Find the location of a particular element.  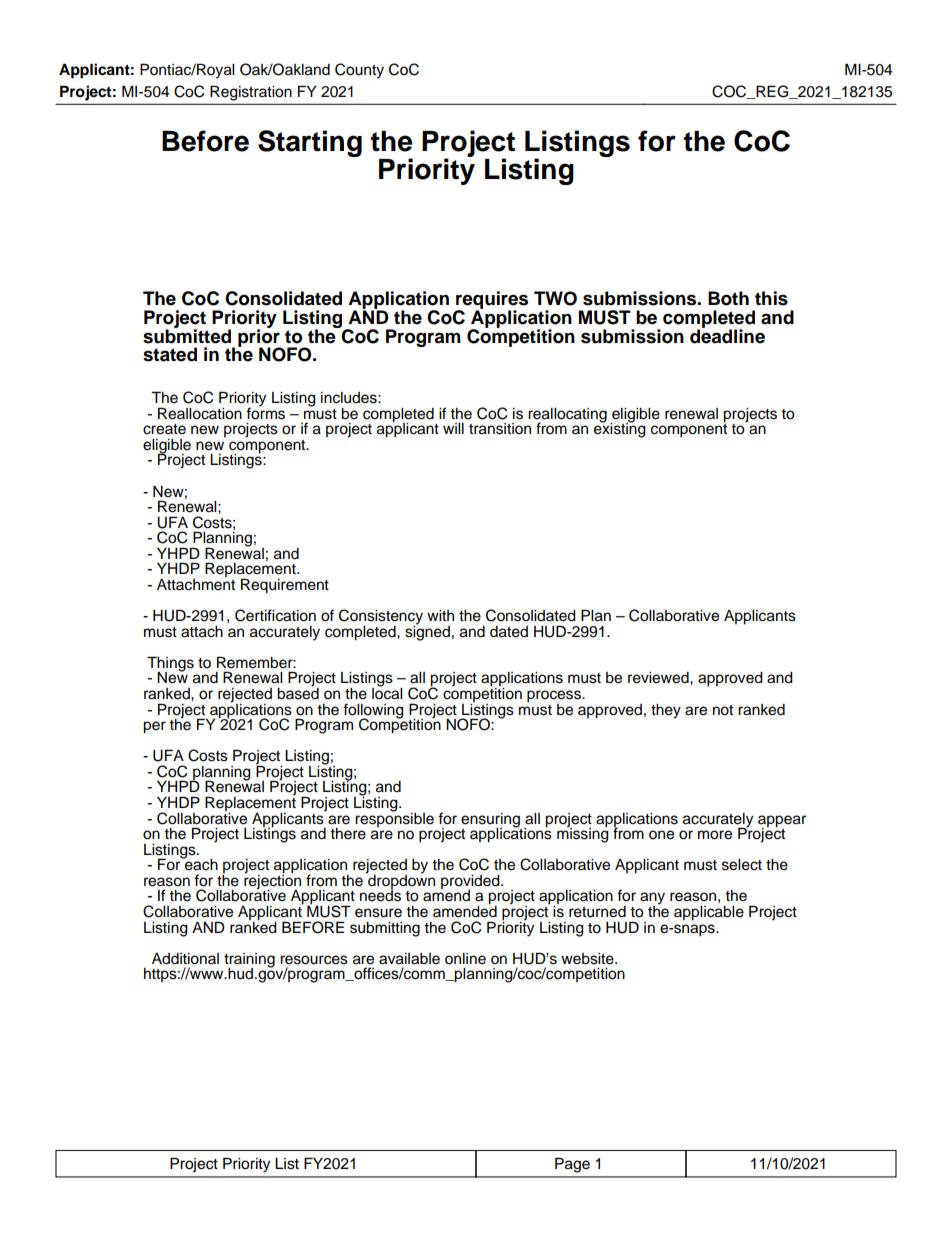

with is located at coordinates (440, 615).
